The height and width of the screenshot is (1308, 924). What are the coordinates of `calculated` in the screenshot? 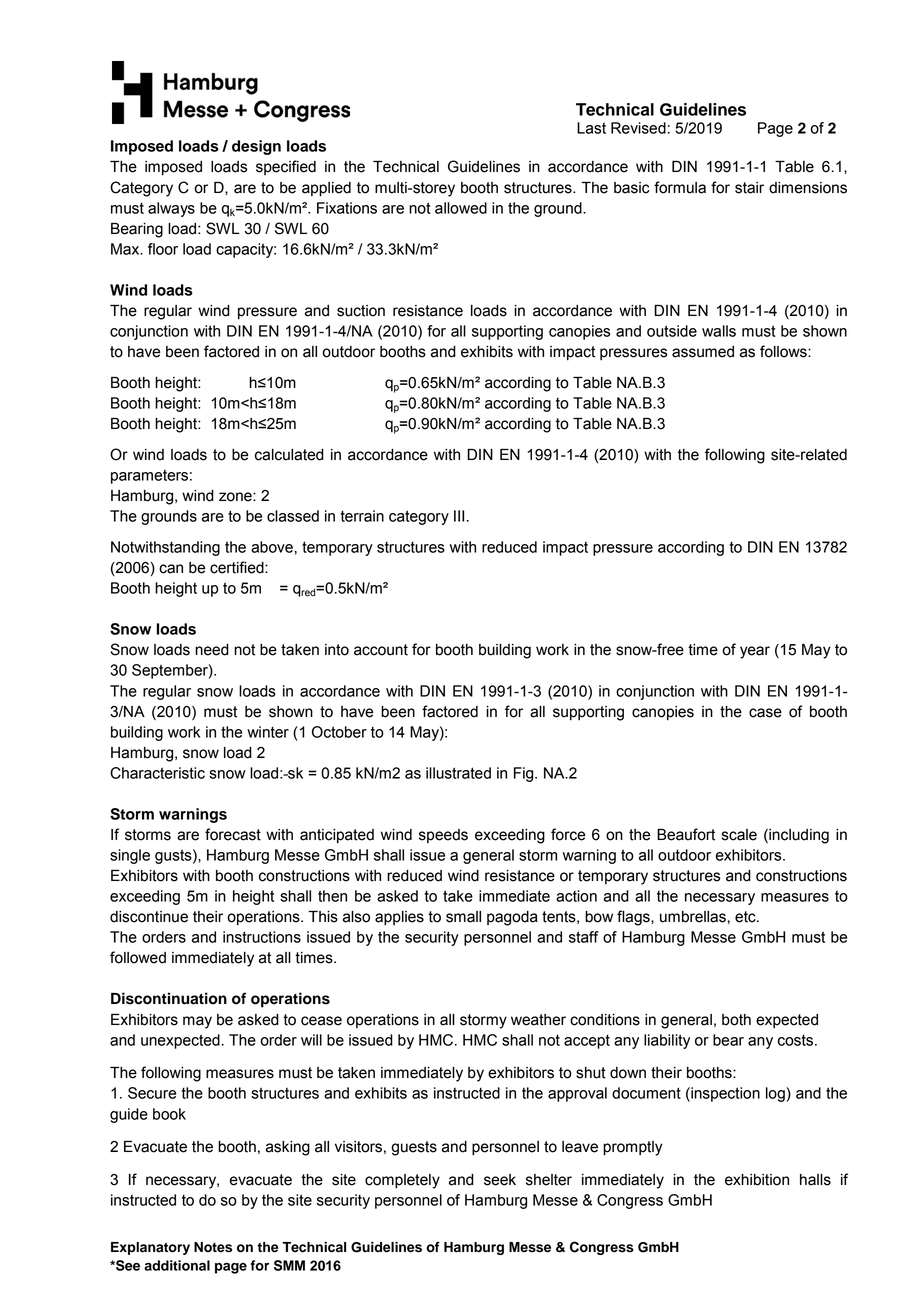 It's located at (289, 455).
